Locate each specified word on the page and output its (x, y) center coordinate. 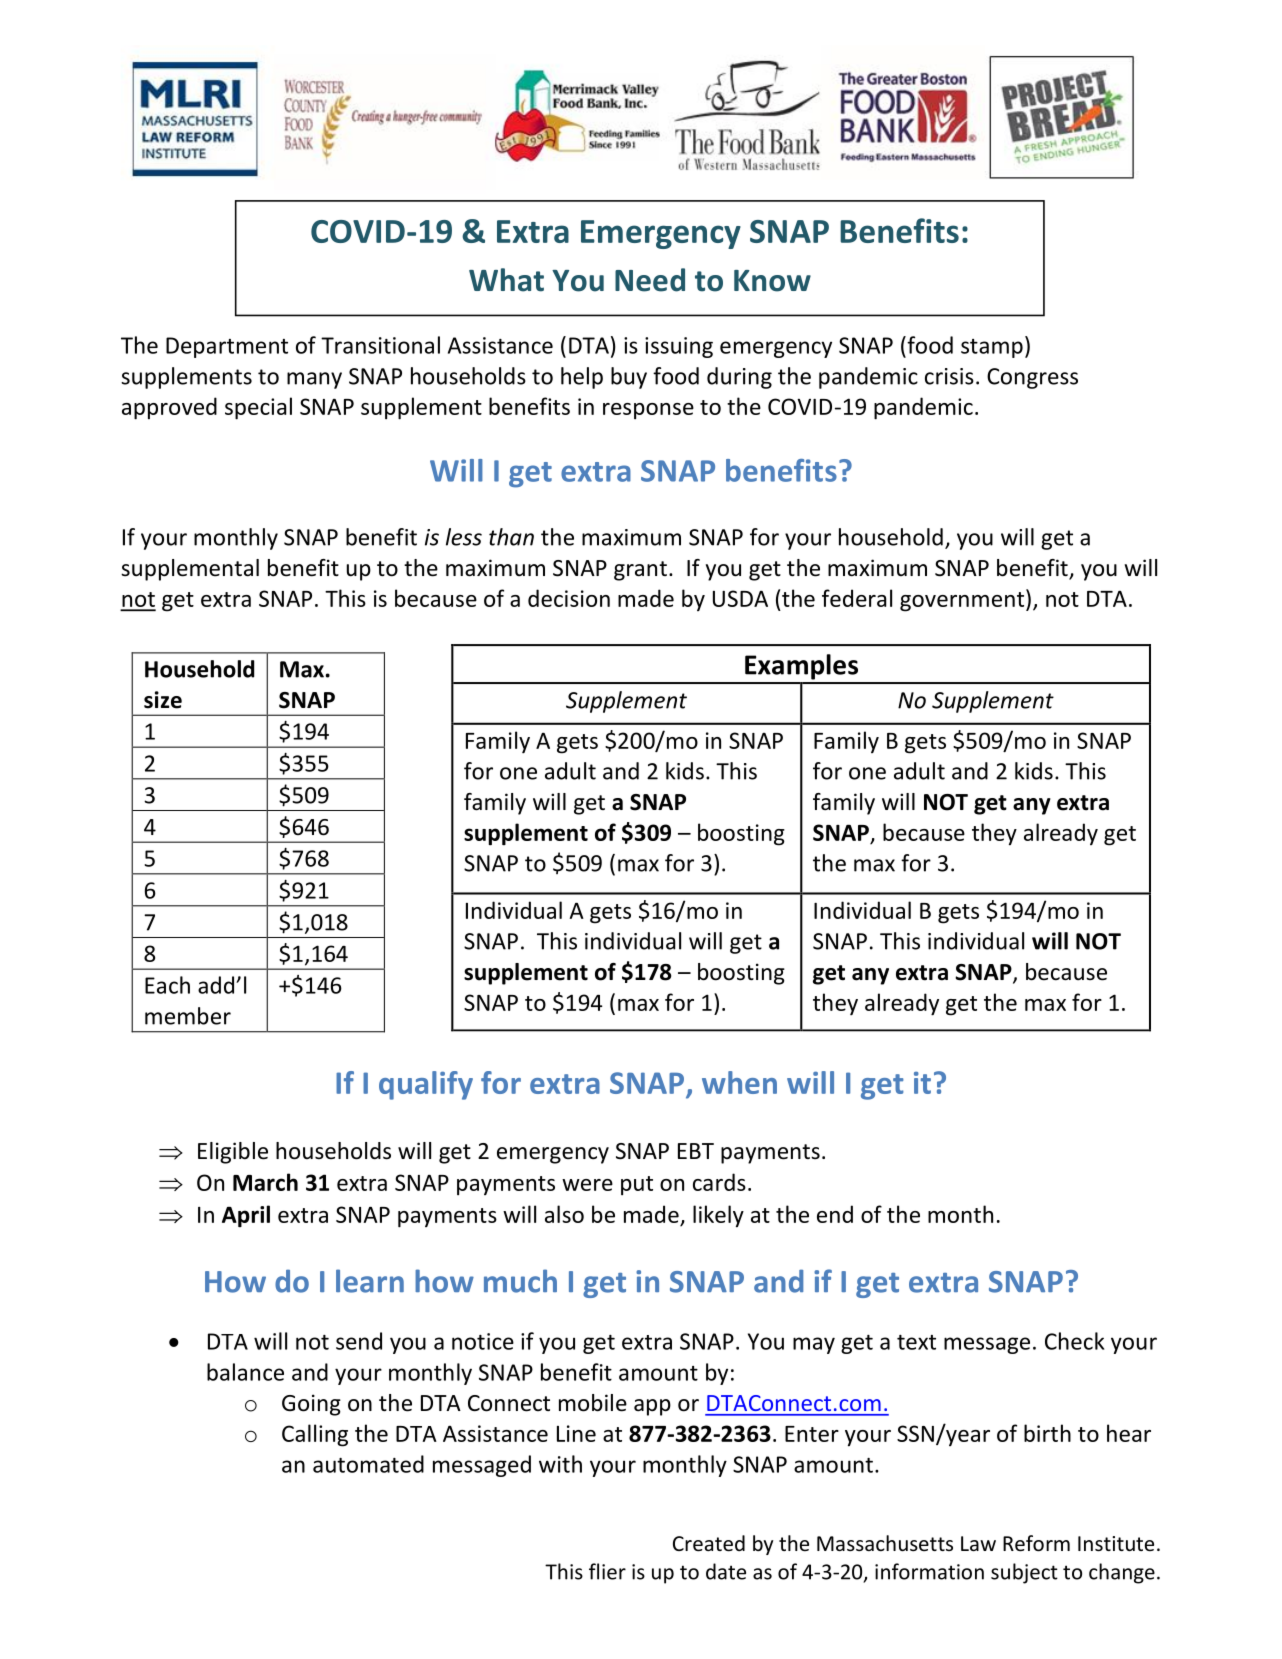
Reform (1036, 1543)
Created (709, 1543)
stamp (992, 348)
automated (368, 1464)
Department (227, 347)
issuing (679, 347)
